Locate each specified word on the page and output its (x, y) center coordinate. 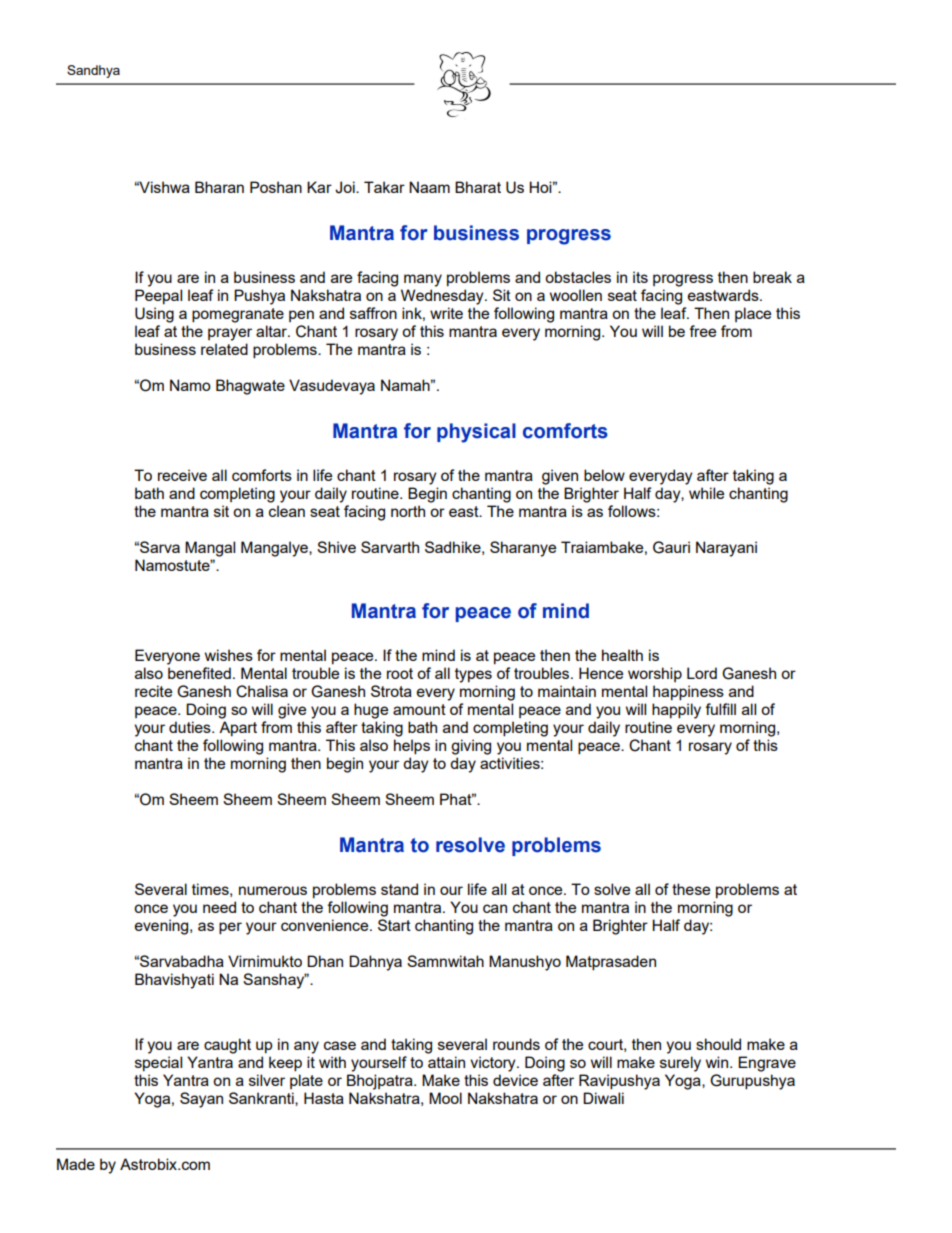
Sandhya (93, 71)
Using (154, 315)
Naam (429, 187)
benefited (199, 673)
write (446, 313)
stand (399, 889)
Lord (702, 673)
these (691, 889)
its (640, 277)
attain (446, 1062)
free (702, 331)
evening (163, 927)
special (158, 1063)
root (400, 673)
